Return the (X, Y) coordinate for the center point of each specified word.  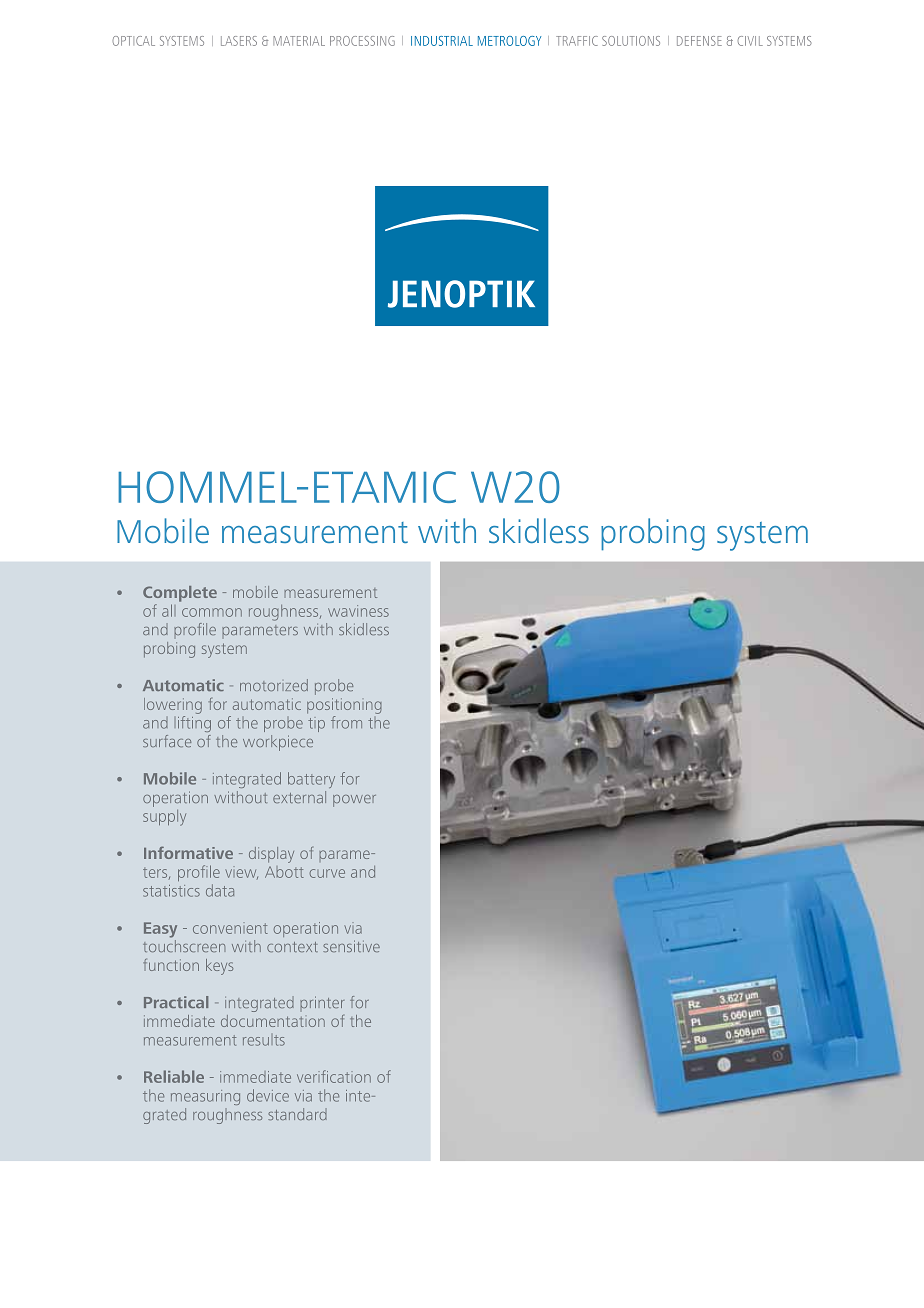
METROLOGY (509, 41)
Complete (180, 594)
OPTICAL (133, 41)
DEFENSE (699, 41)
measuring (205, 1097)
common (212, 612)
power (354, 801)
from (346, 722)
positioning (344, 706)
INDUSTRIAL (442, 41)
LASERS (239, 41)
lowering (173, 706)
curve (327, 873)
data (220, 890)
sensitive (351, 946)
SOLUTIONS (631, 41)
